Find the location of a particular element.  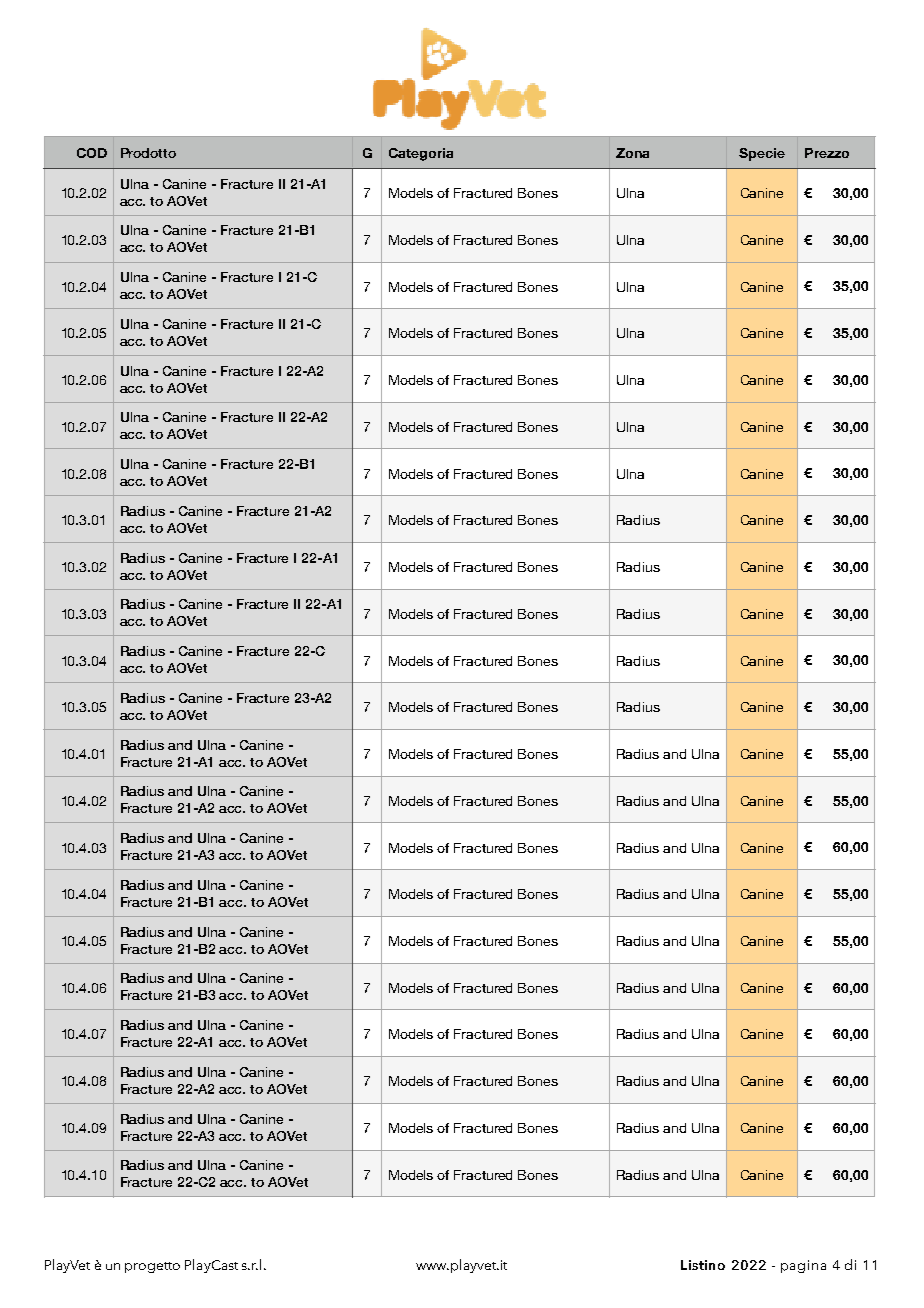

Zona is located at coordinates (632, 153).
